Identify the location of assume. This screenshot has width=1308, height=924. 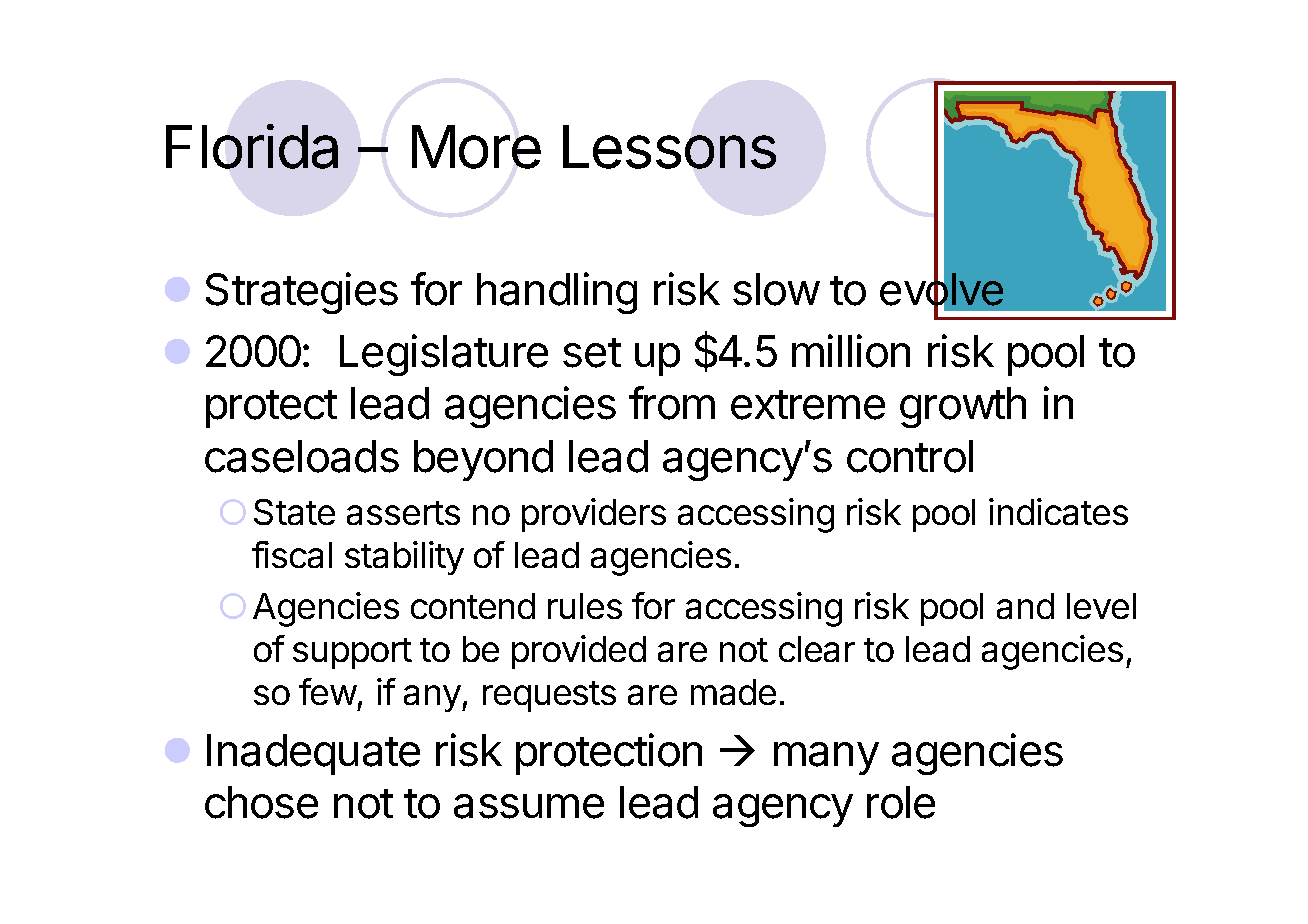
(529, 806).
